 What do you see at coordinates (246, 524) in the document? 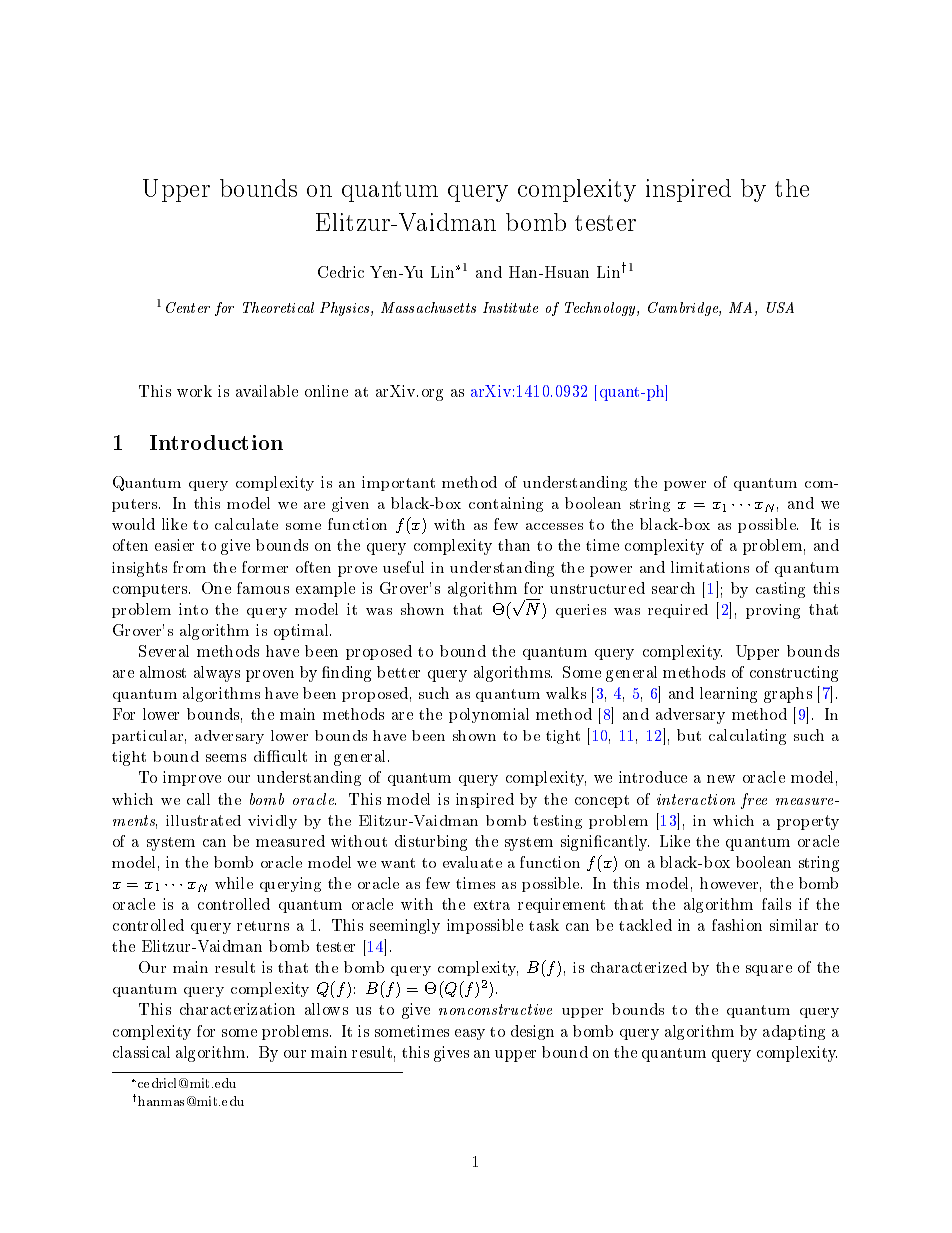
I see `calculate` at bounding box center [246, 524].
